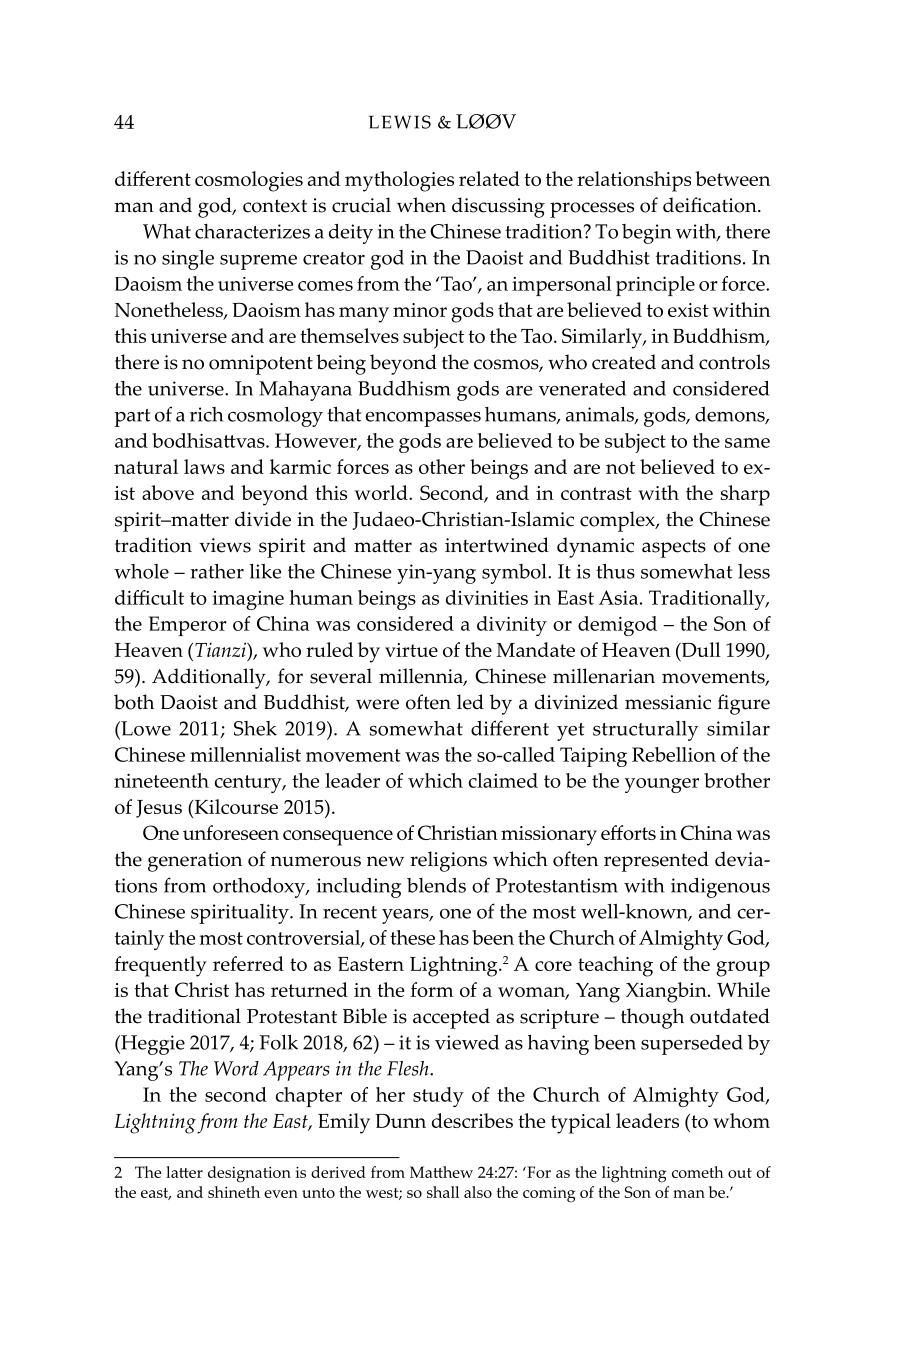 The image size is (913, 1369). What do you see at coordinates (732, 178) in the screenshot?
I see `between` at bounding box center [732, 178].
